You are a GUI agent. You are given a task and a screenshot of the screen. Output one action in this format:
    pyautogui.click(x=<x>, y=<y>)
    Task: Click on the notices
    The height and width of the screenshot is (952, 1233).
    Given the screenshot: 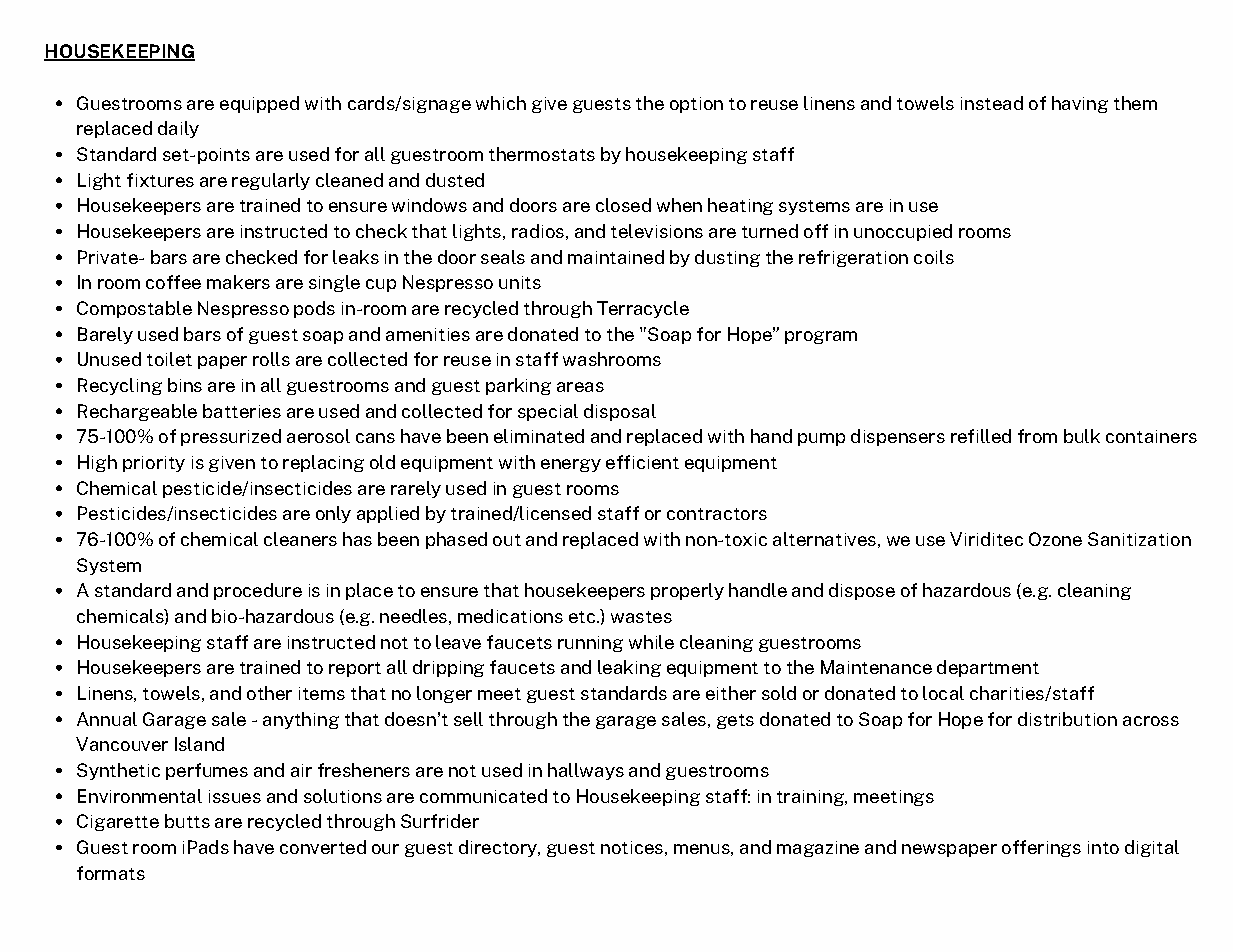 What is the action you would take?
    pyautogui.click(x=632, y=847)
